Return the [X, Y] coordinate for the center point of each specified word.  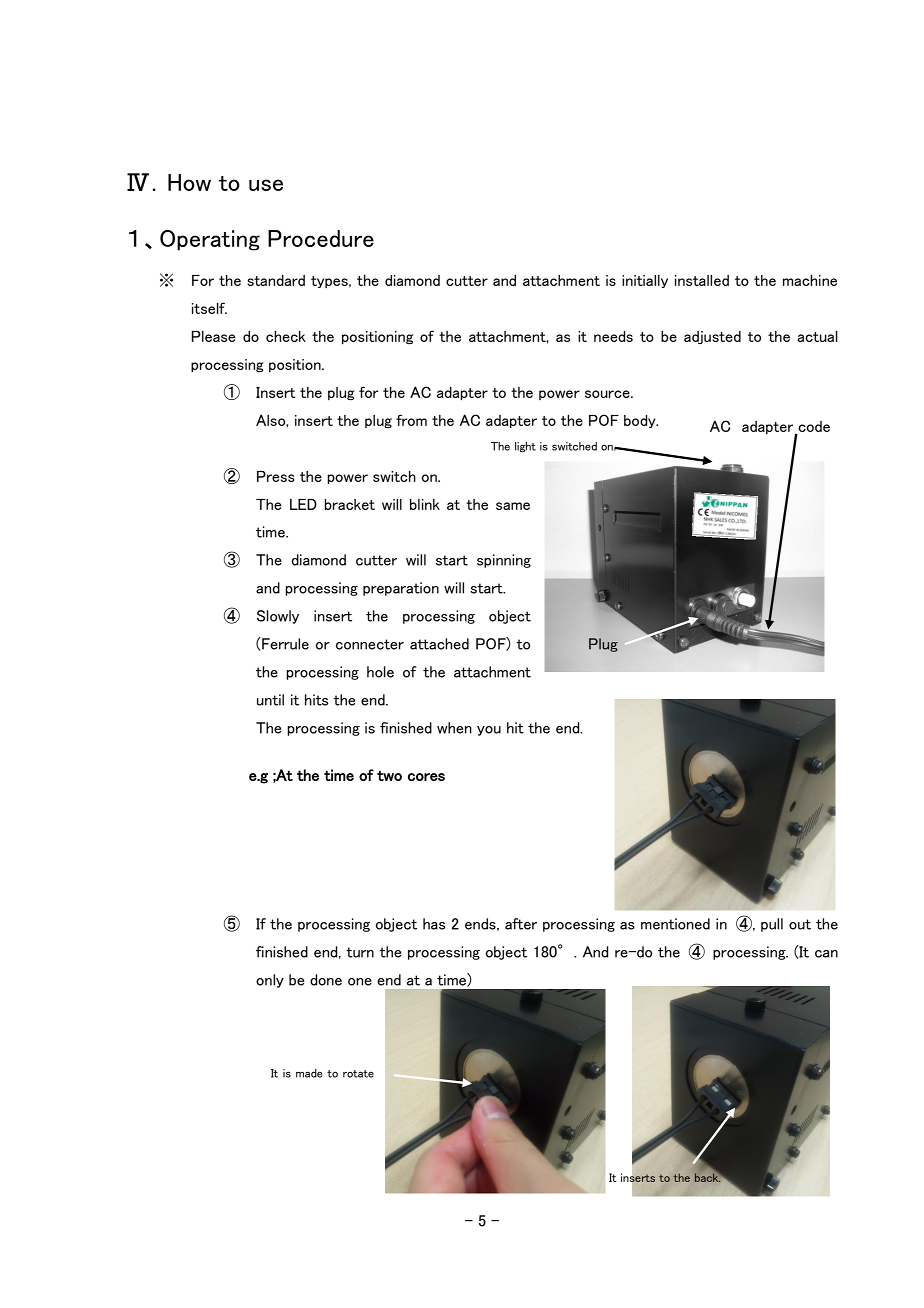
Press [276, 476]
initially [645, 281]
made [309, 1073]
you [489, 731]
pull [772, 925]
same [513, 506]
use [266, 185]
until [270, 700]
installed [702, 280]
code [813, 428]
